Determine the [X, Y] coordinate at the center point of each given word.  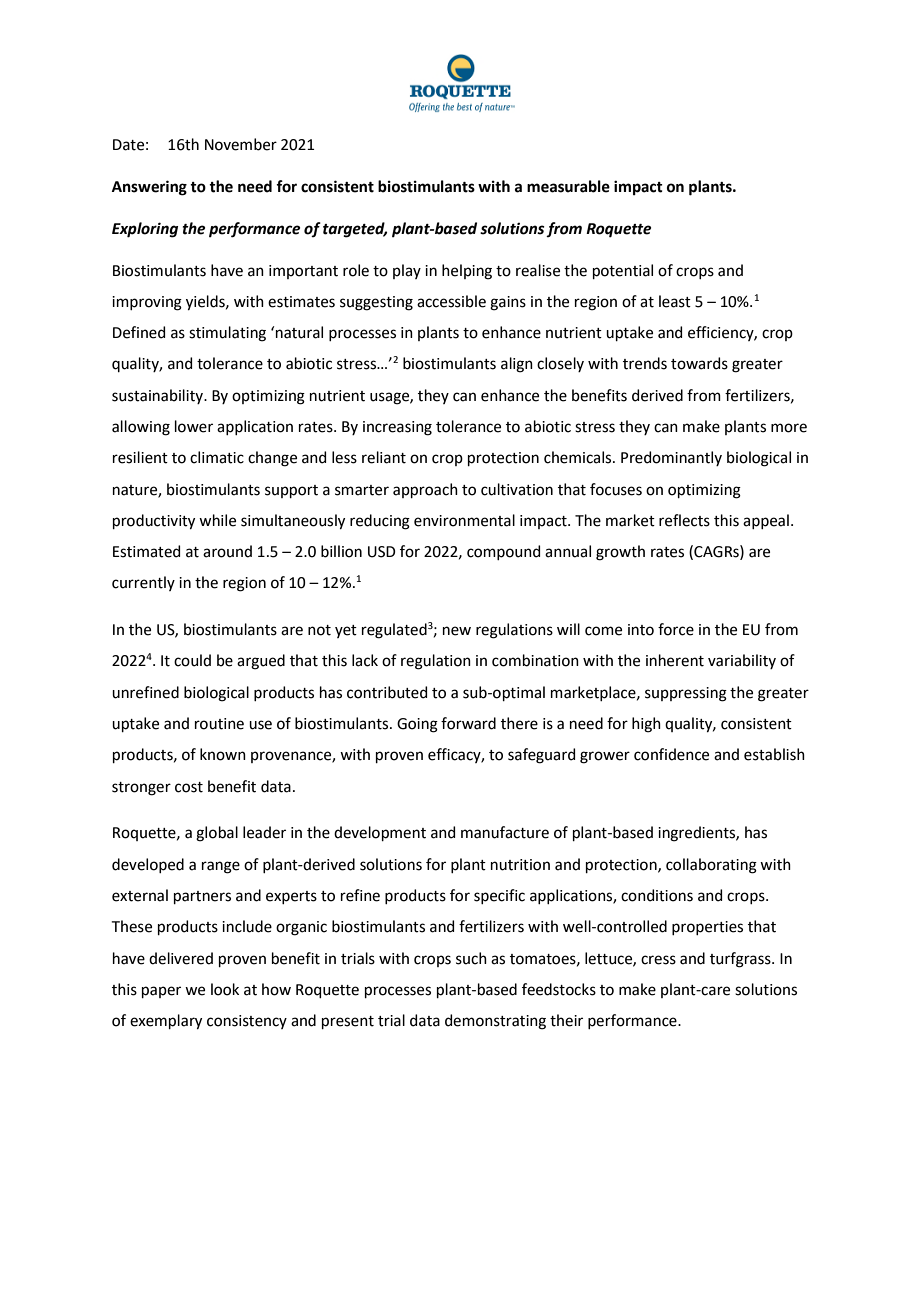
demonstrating [495, 1022]
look [225, 989]
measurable [568, 186]
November [241, 144]
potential [623, 271]
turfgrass [741, 960]
